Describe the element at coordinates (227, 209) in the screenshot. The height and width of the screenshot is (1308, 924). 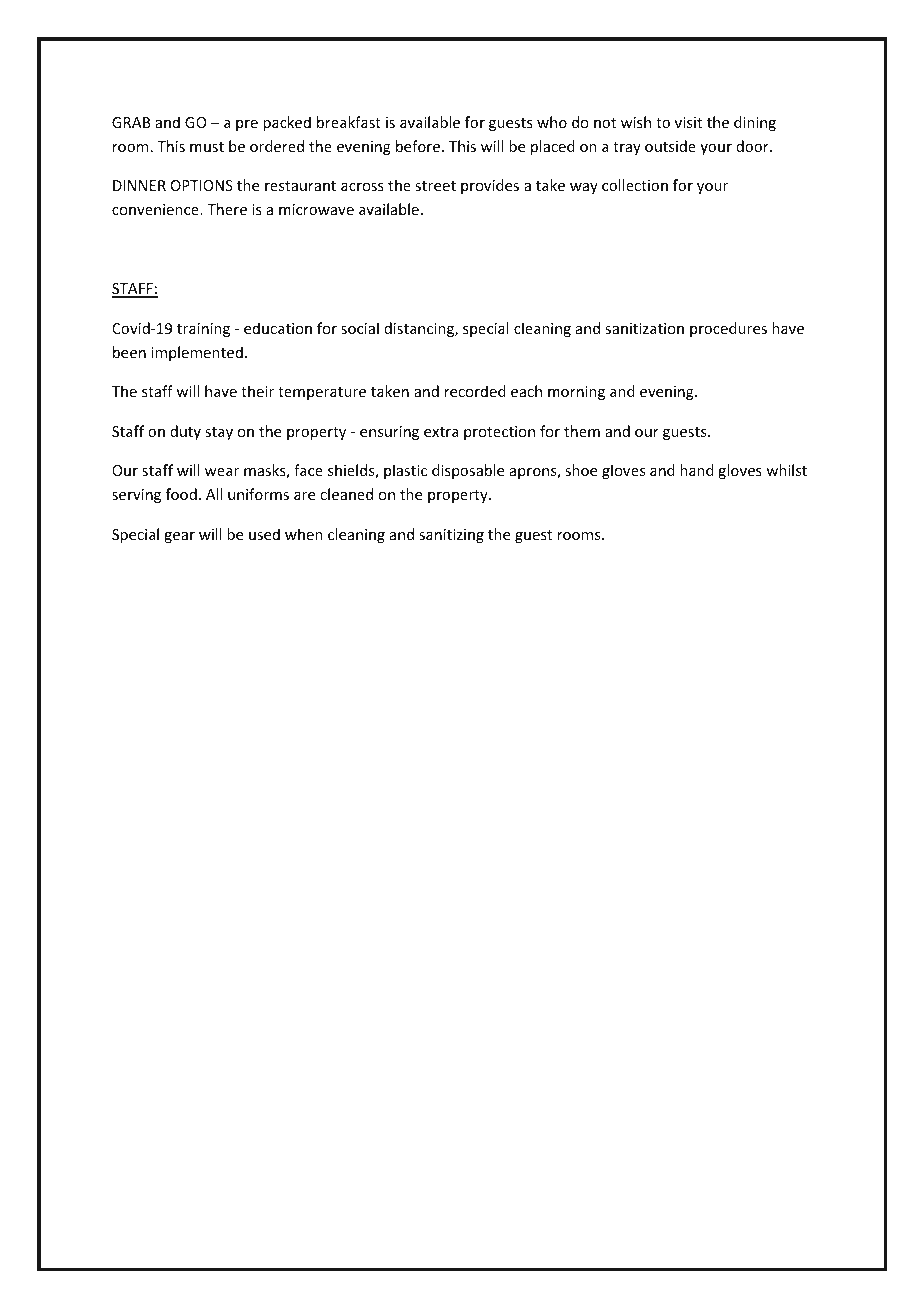
I see `There` at that location.
